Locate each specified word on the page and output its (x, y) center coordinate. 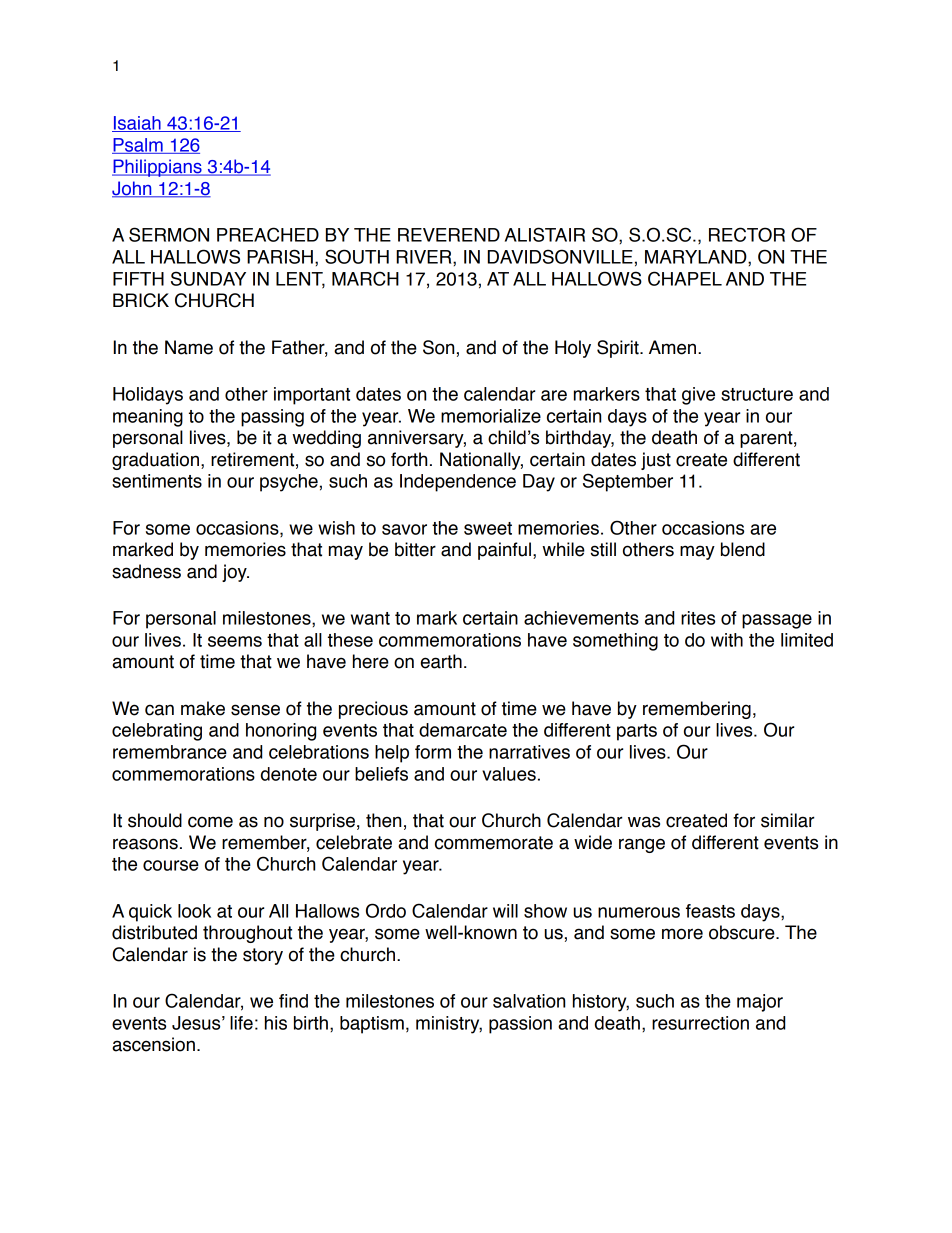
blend (743, 549)
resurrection (700, 1023)
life (241, 1023)
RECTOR (747, 234)
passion (520, 1025)
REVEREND (449, 235)
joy (235, 573)
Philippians (158, 168)
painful (504, 551)
